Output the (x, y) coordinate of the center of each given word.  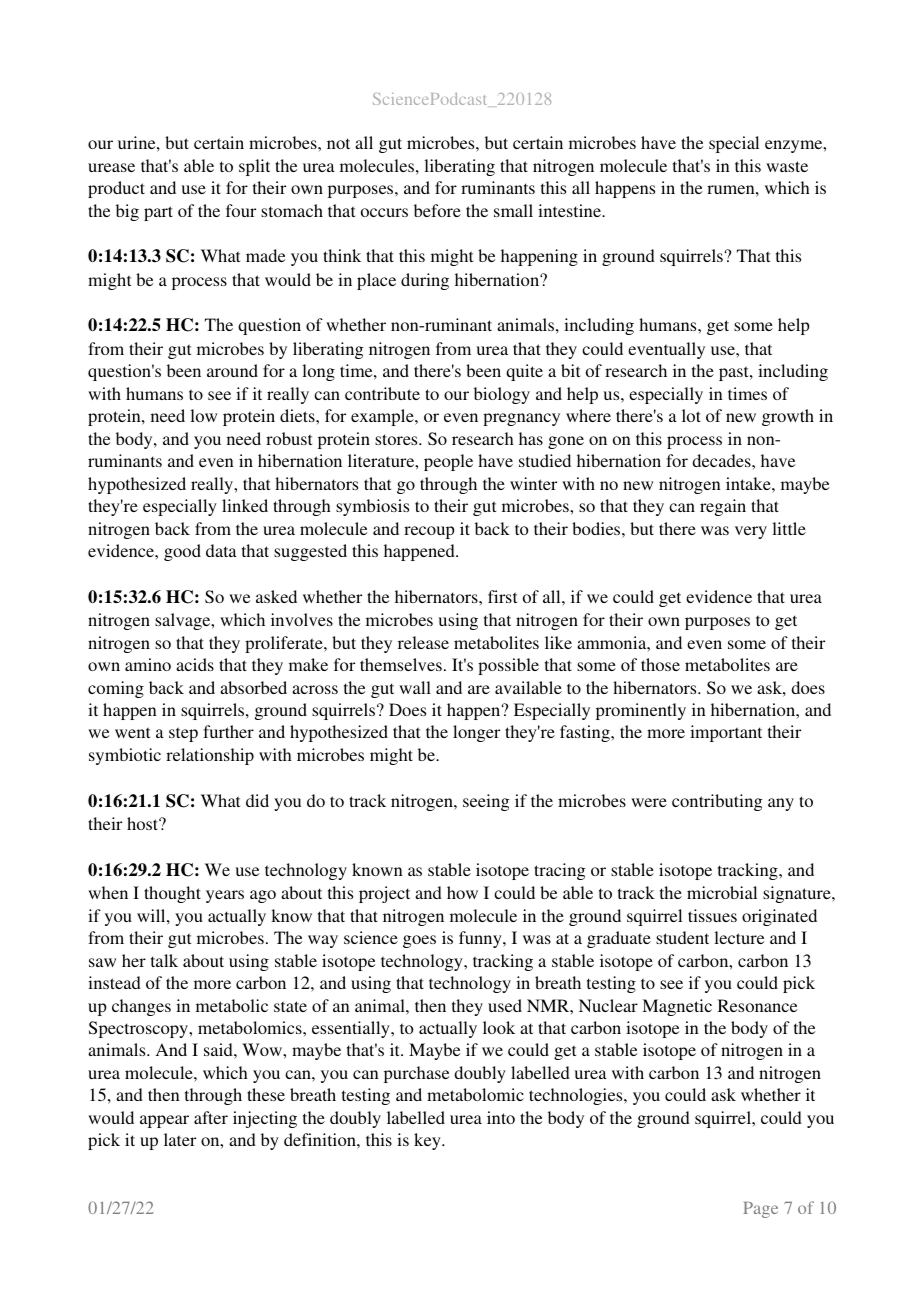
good (182, 552)
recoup (429, 532)
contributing (717, 802)
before (437, 210)
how (462, 892)
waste (787, 166)
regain (723, 507)
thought (172, 894)
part (158, 213)
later (180, 1139)
